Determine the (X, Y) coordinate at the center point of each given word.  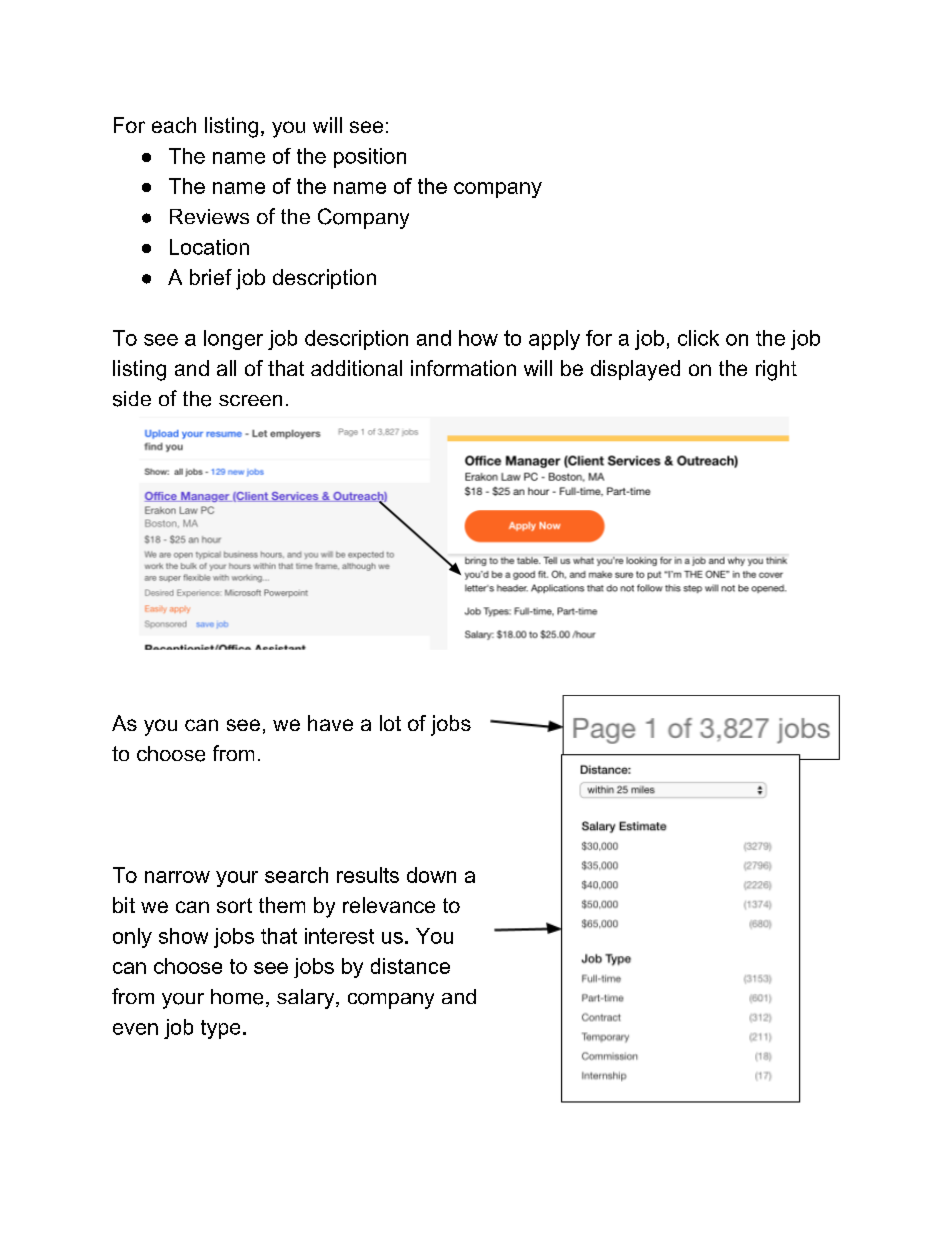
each (174, 125)
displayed (635, 370)
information (463, 368)
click (698, 338)
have (330, 723)
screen (250, 400)
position (370, 158)
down (431, 875)
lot (390, 723)
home (237, 997)
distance (410, 966)
